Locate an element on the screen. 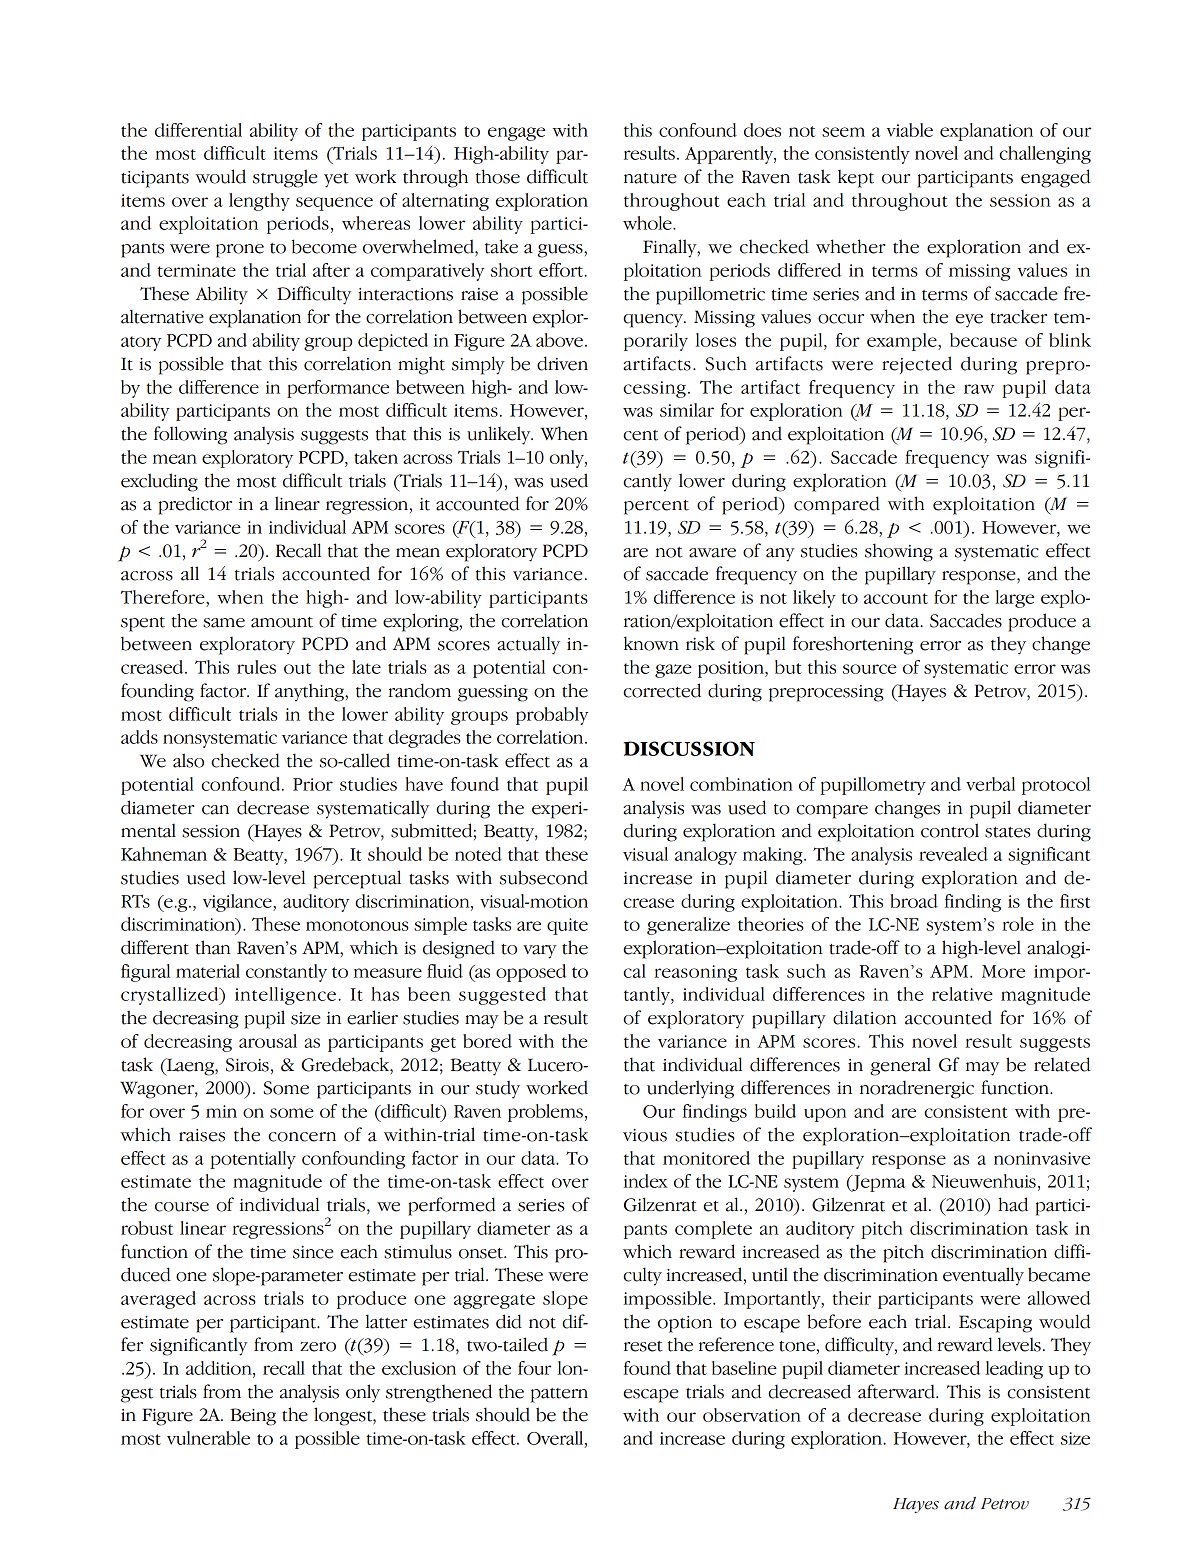 The height and width of the screenshot is (1542, 1192). predictor is located at coordinates (195, 505).
